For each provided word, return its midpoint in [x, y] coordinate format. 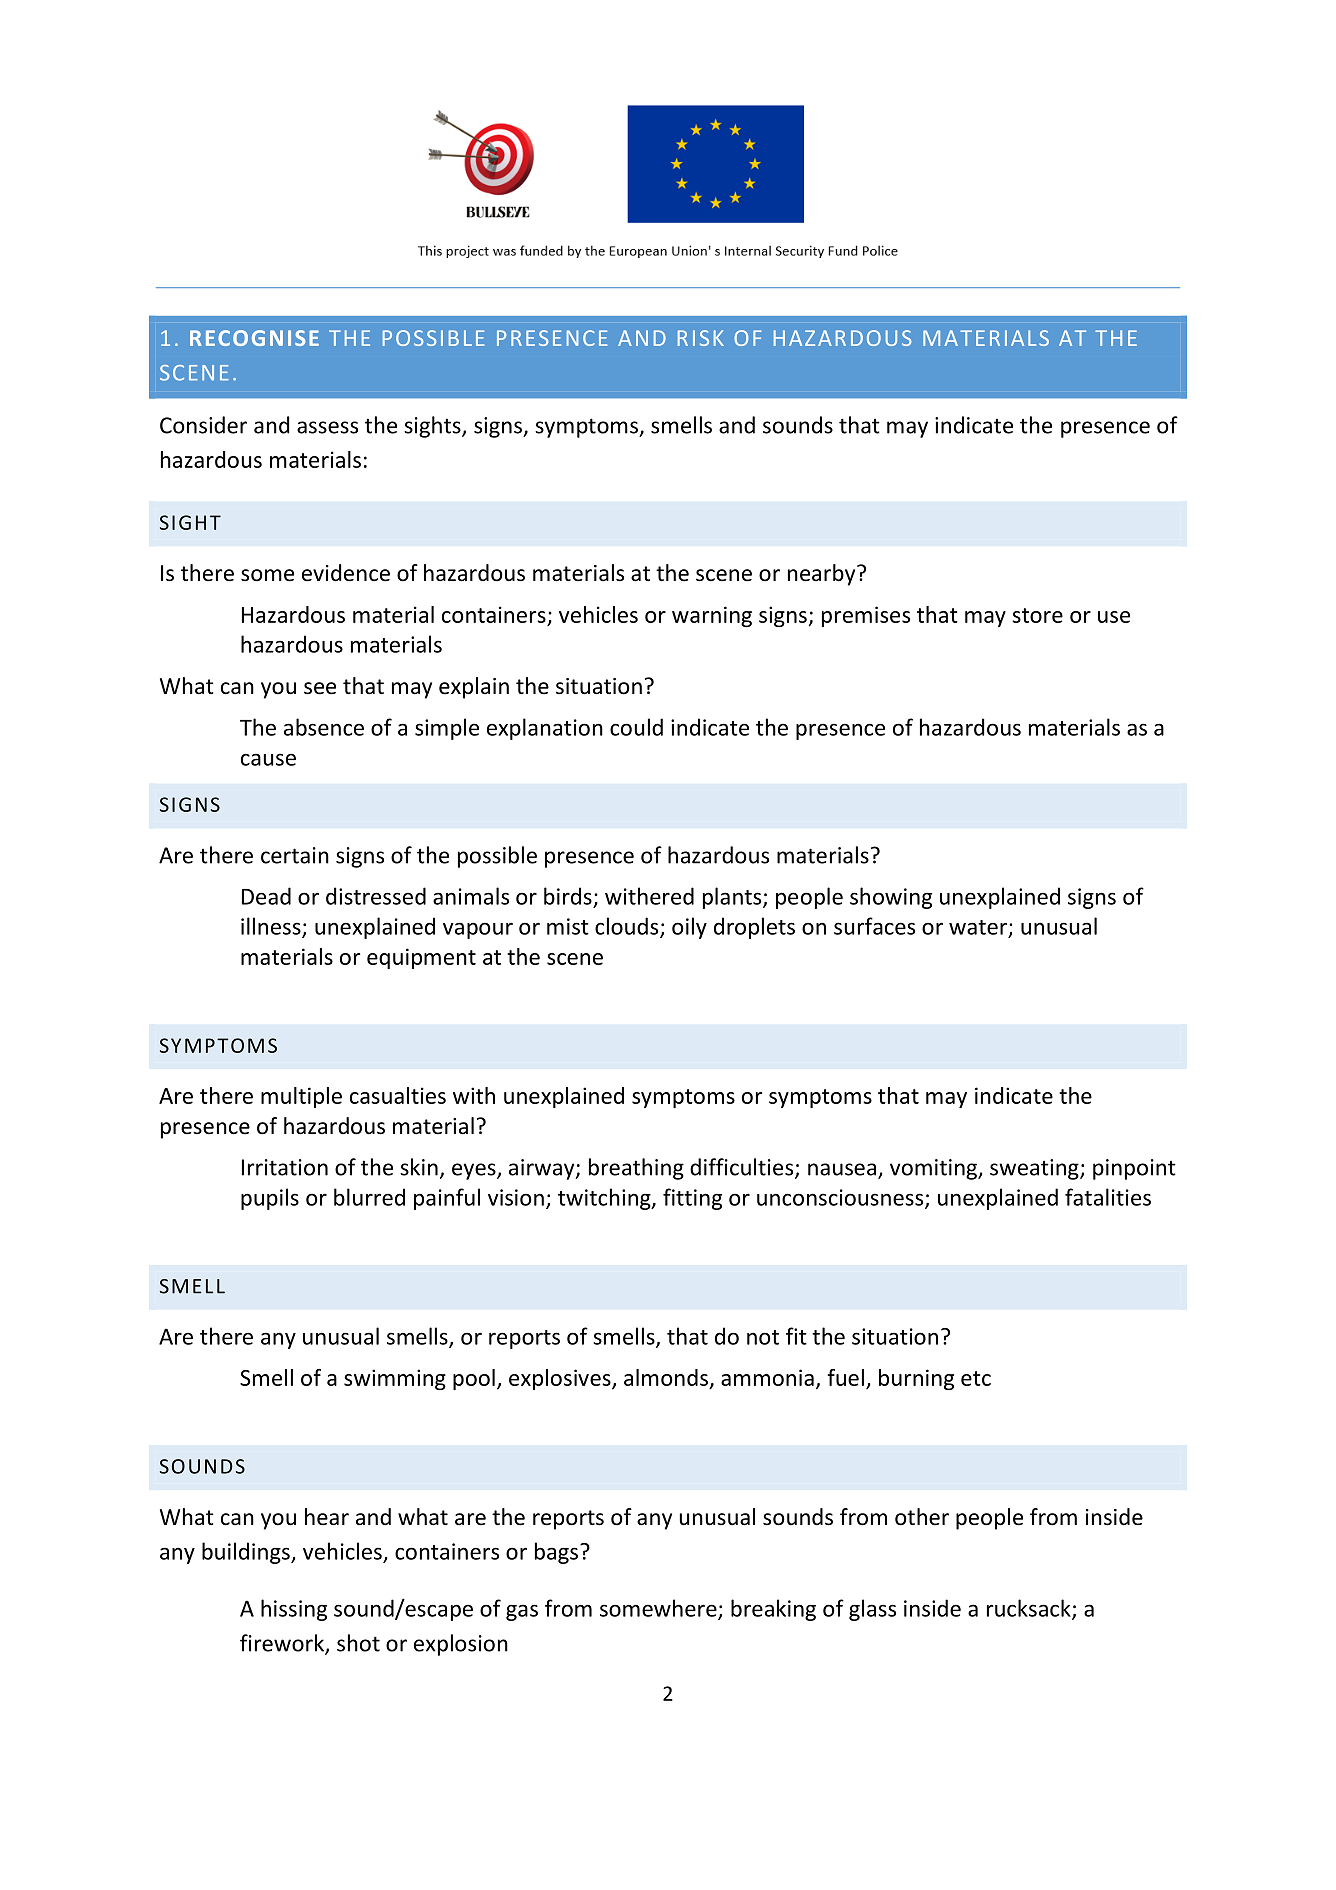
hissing [294, 1610]
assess [327, 427]
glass [872, 1610]
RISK [701, 338]
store [1037, 615]
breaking [773, 1610]
